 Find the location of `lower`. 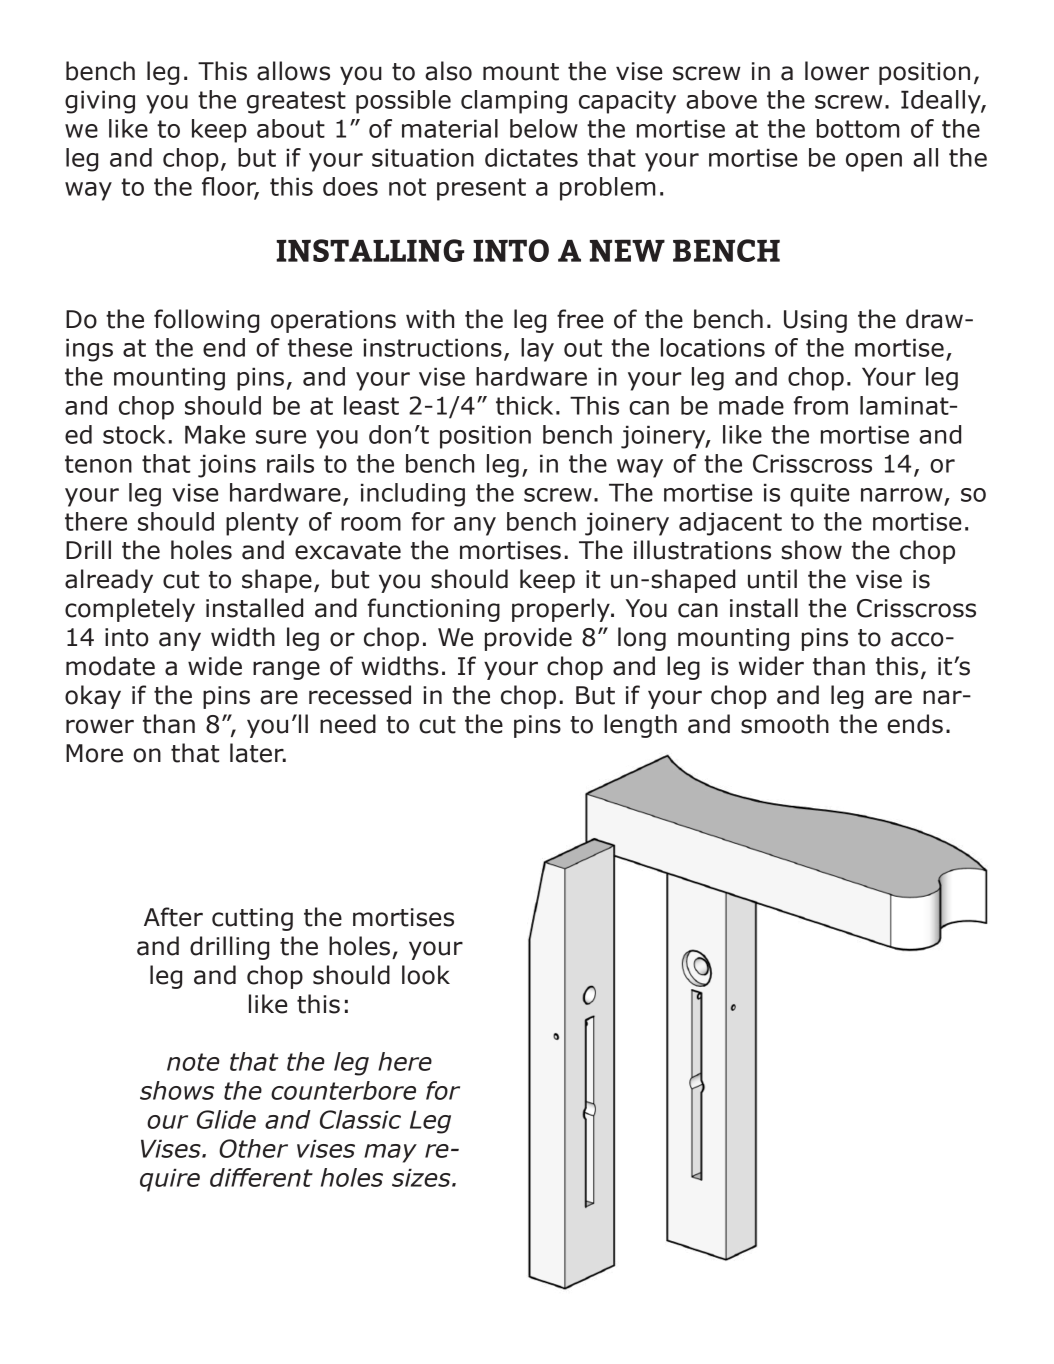

lower is located at coordinates (837, 71).
